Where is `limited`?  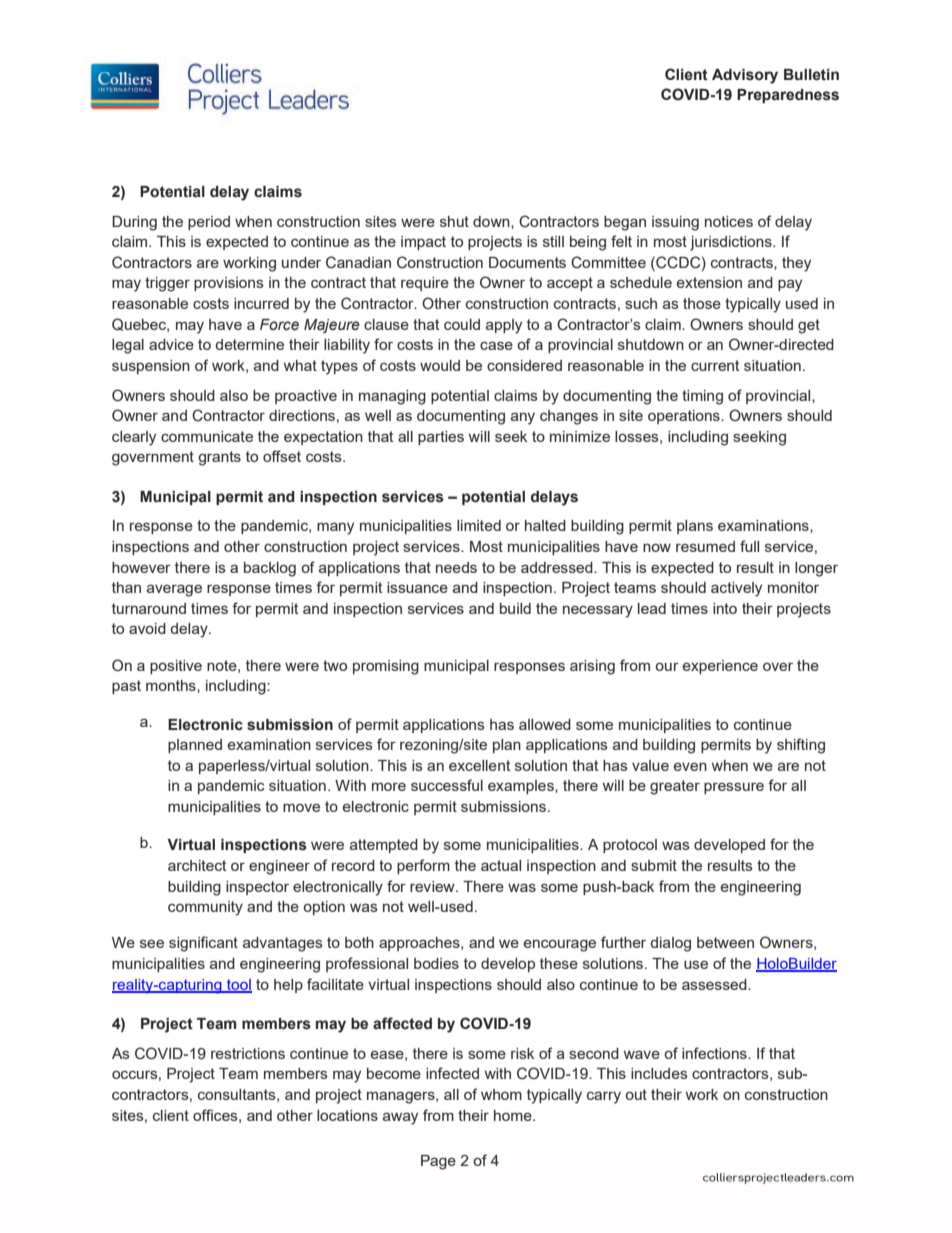
limited is located at coordinates (479, 525).
